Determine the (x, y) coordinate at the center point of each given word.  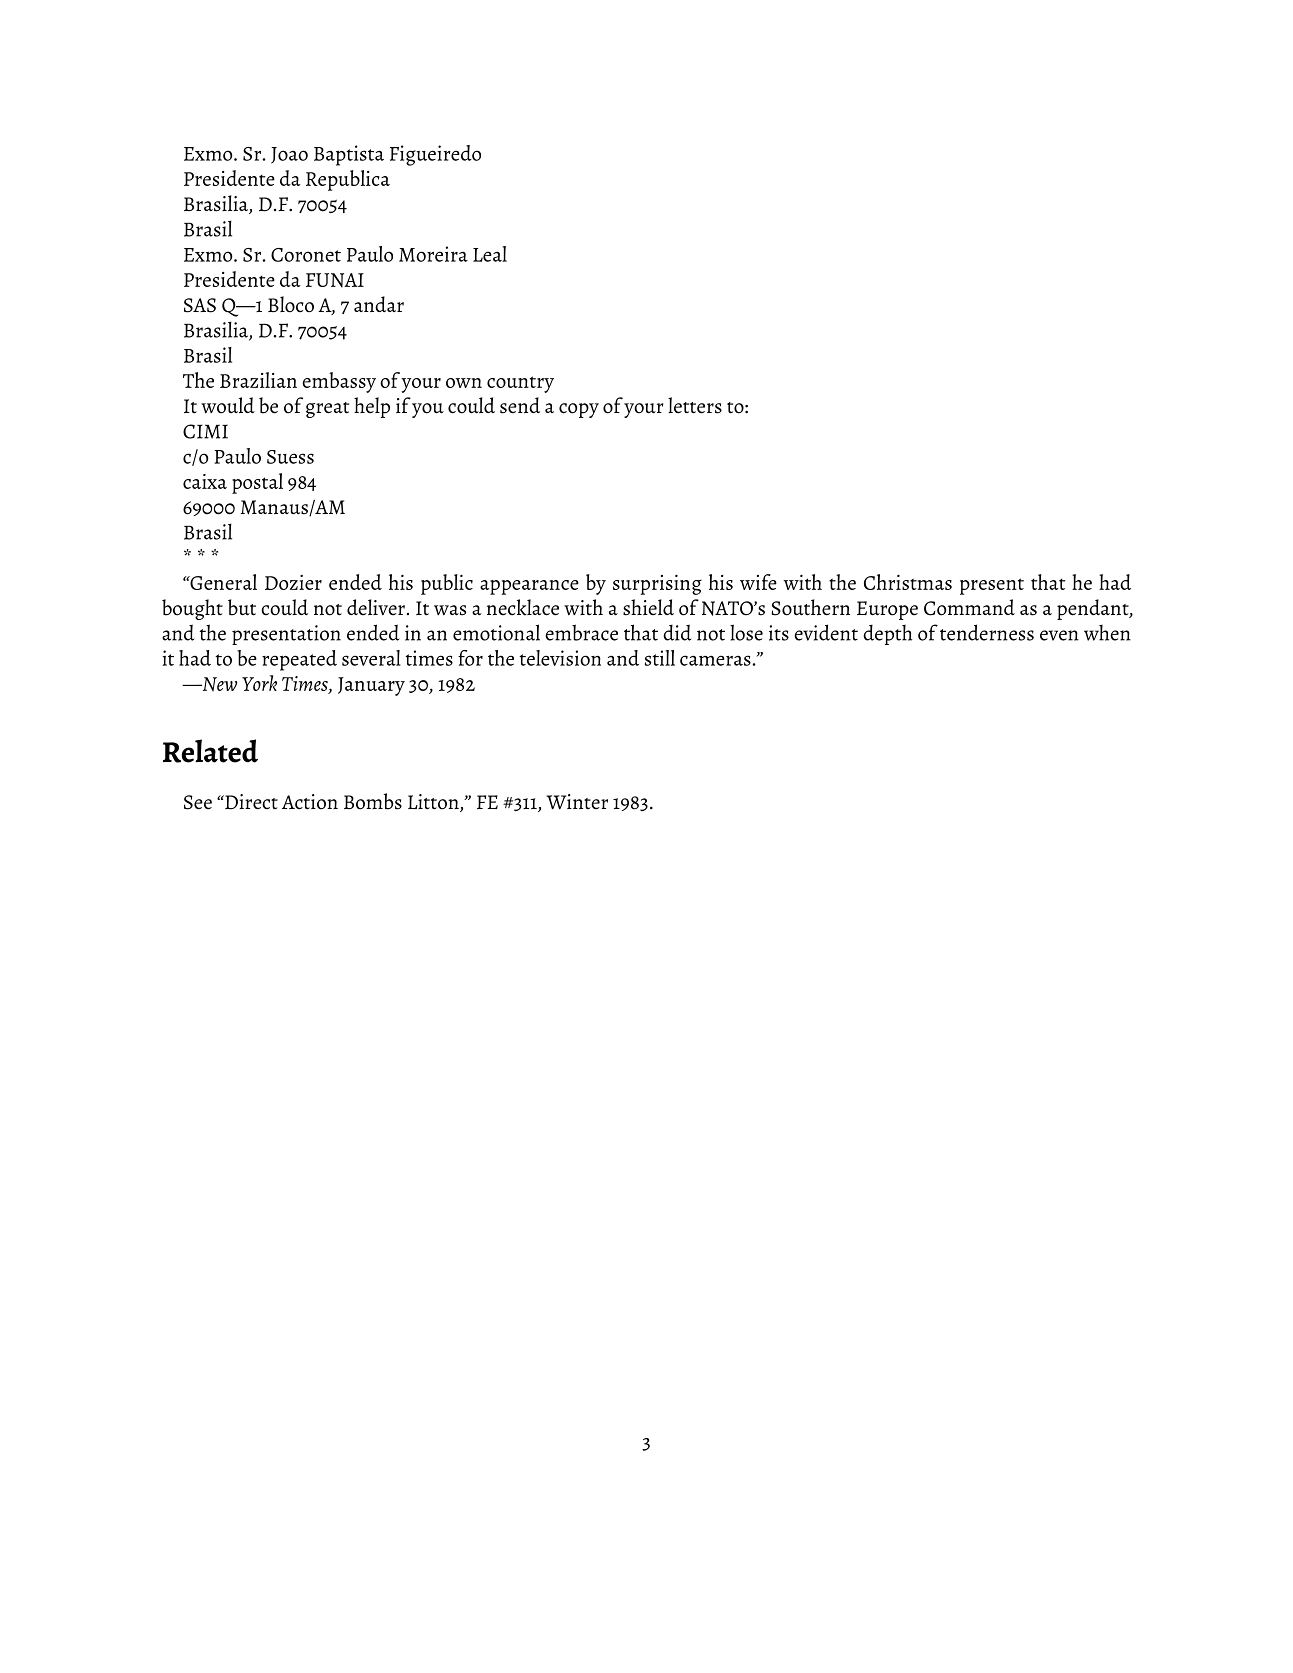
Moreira (433, 254)
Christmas (908, 582)
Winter (577, 802)
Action (310, 802)
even (1059, 635)
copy (579, 410)
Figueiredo (435, 155)
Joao (289, 155)
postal (257, 483)
